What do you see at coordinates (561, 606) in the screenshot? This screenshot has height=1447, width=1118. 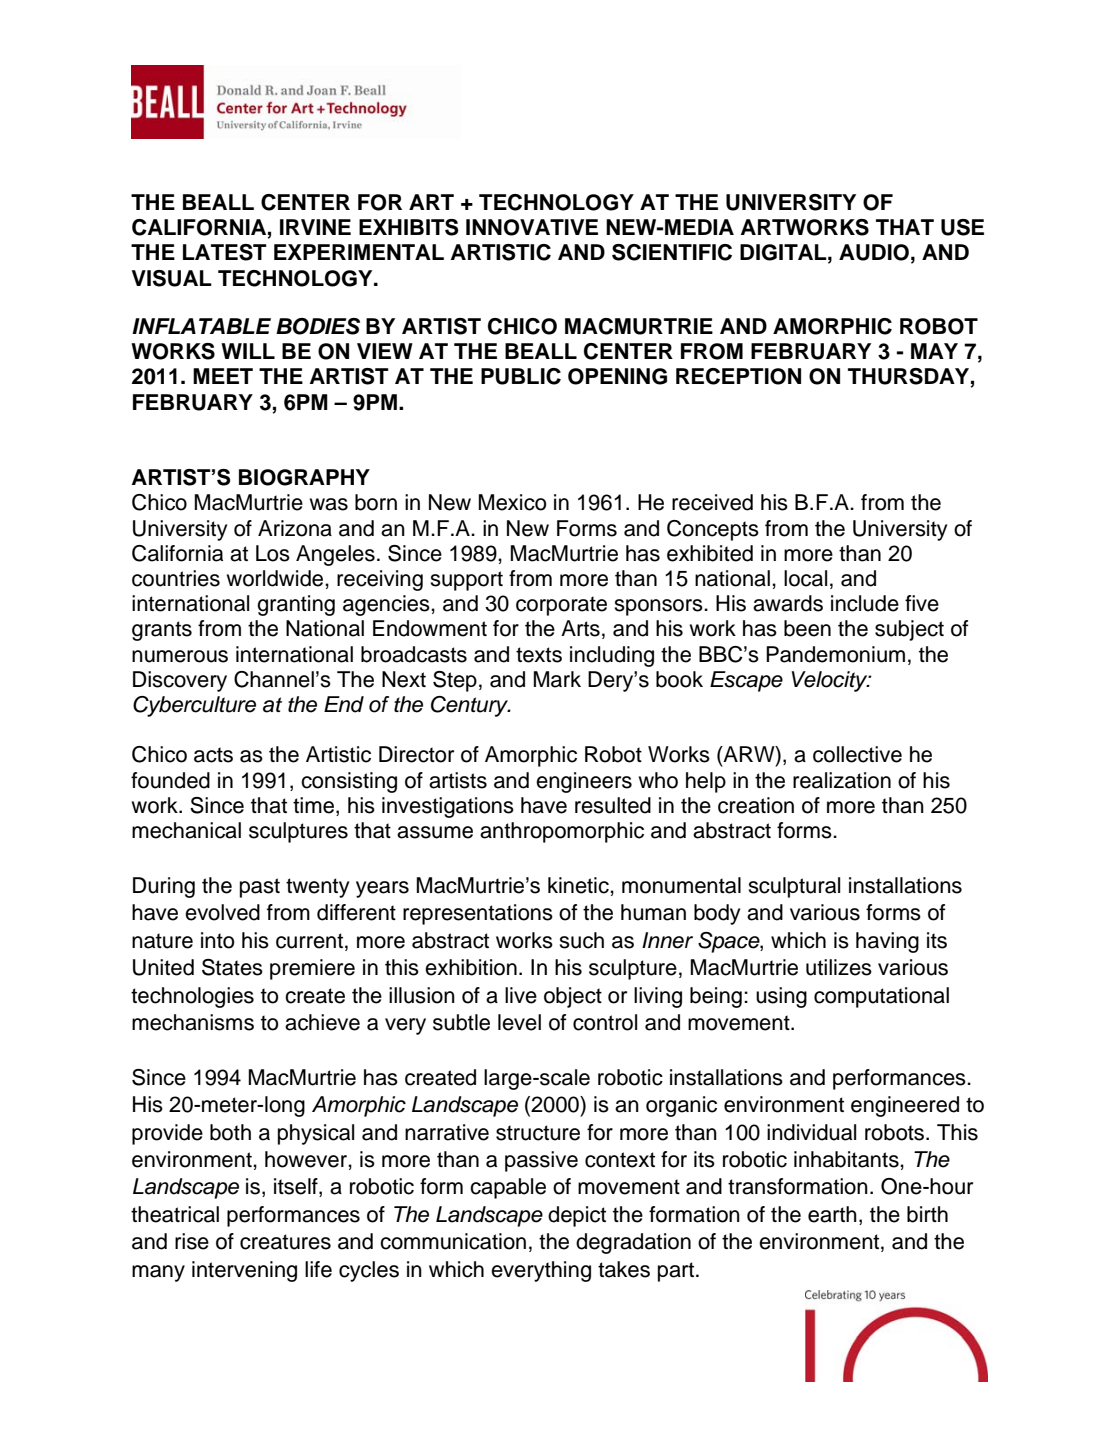 I see `corporate` at bounding box center [561, 606].
